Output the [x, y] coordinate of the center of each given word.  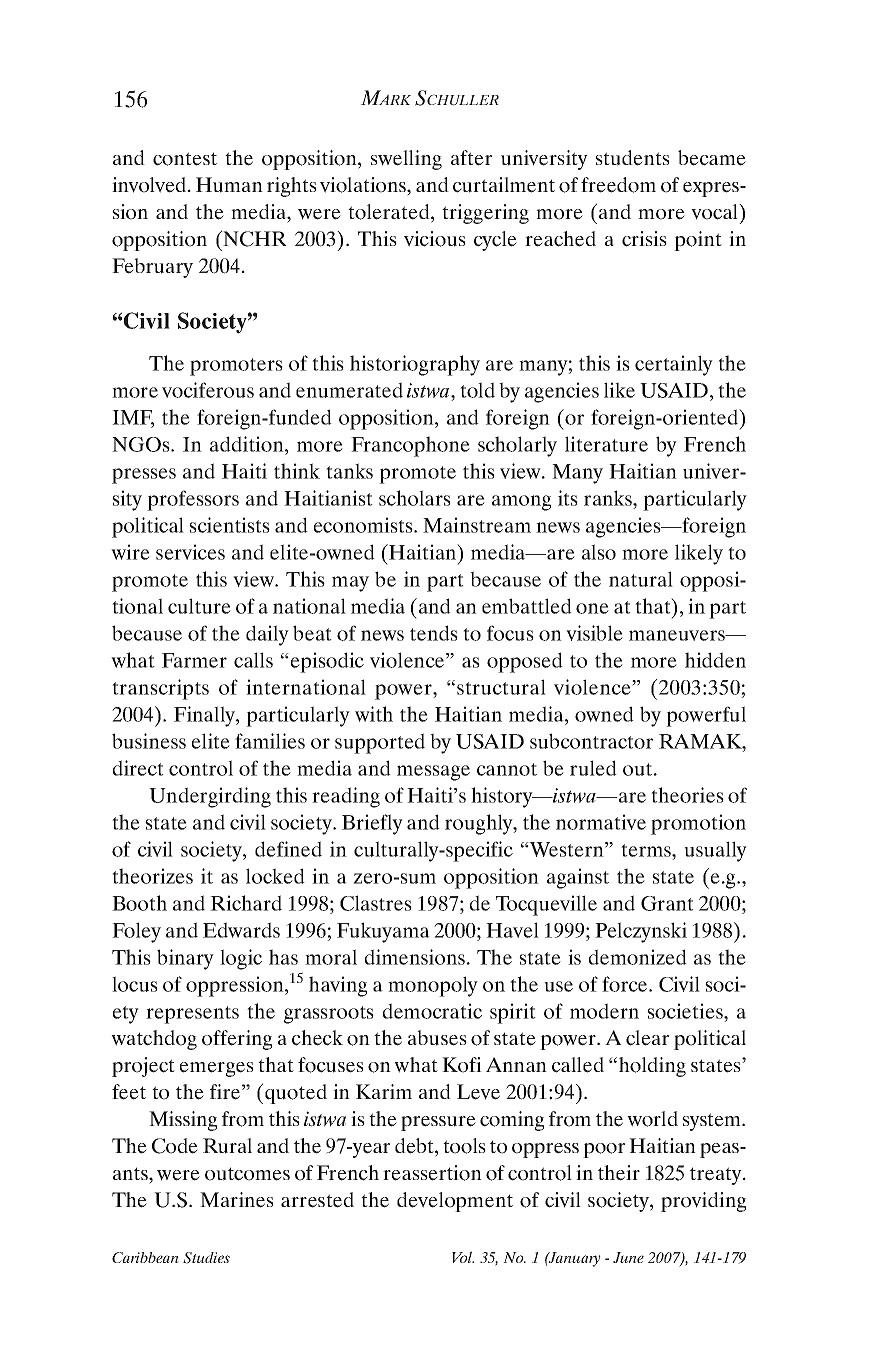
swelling [406, 160]
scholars [415, 498]
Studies [206, 1258]
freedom [618, 185]
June [628, 1257]
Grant [667, 903]
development [455, 1202]
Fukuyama [383, 932]
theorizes [152, 876]
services [190, 552]
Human [229, 185]
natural [641, 579]
